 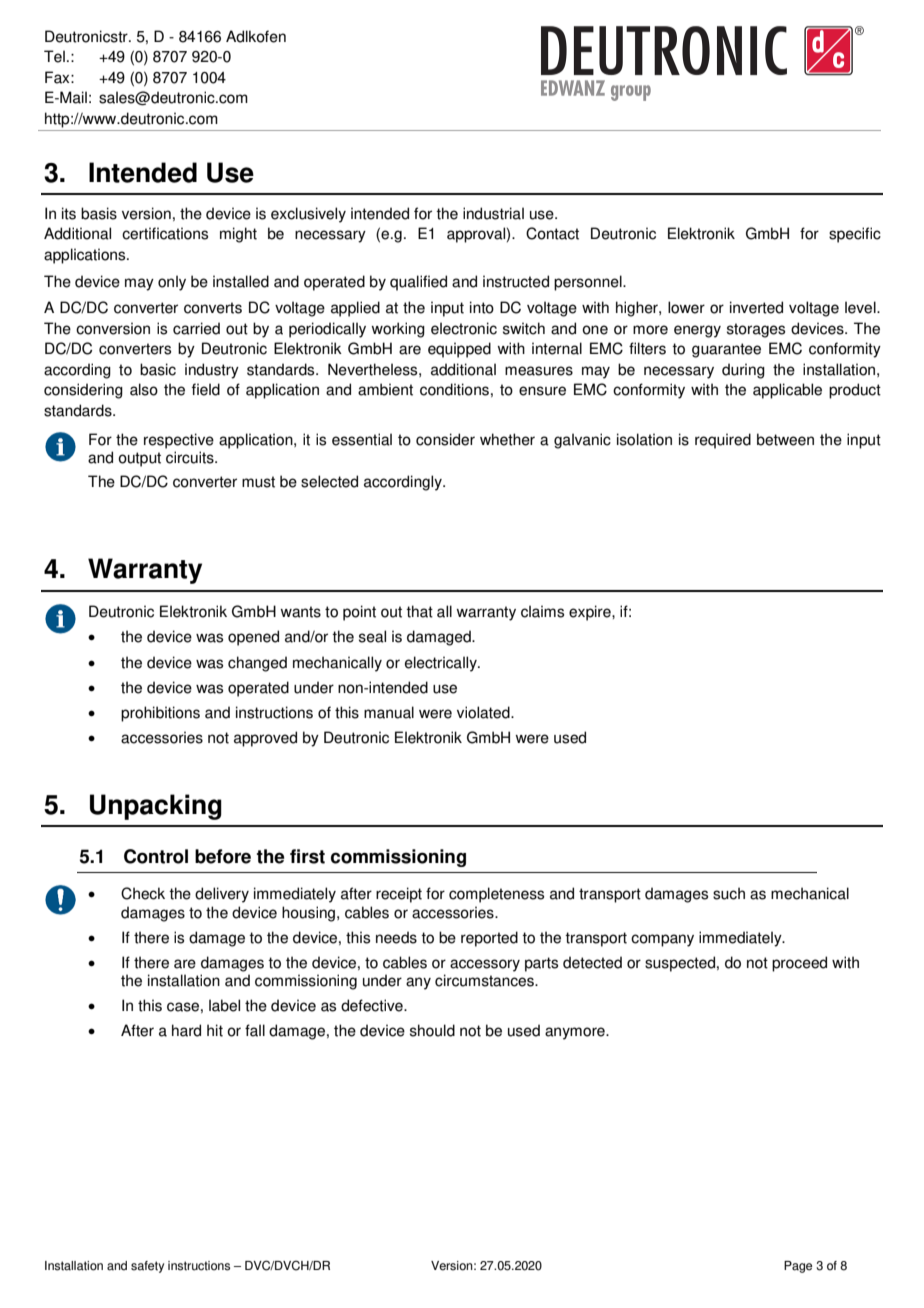 I want to click on whether, so click(x=507, y=439).
